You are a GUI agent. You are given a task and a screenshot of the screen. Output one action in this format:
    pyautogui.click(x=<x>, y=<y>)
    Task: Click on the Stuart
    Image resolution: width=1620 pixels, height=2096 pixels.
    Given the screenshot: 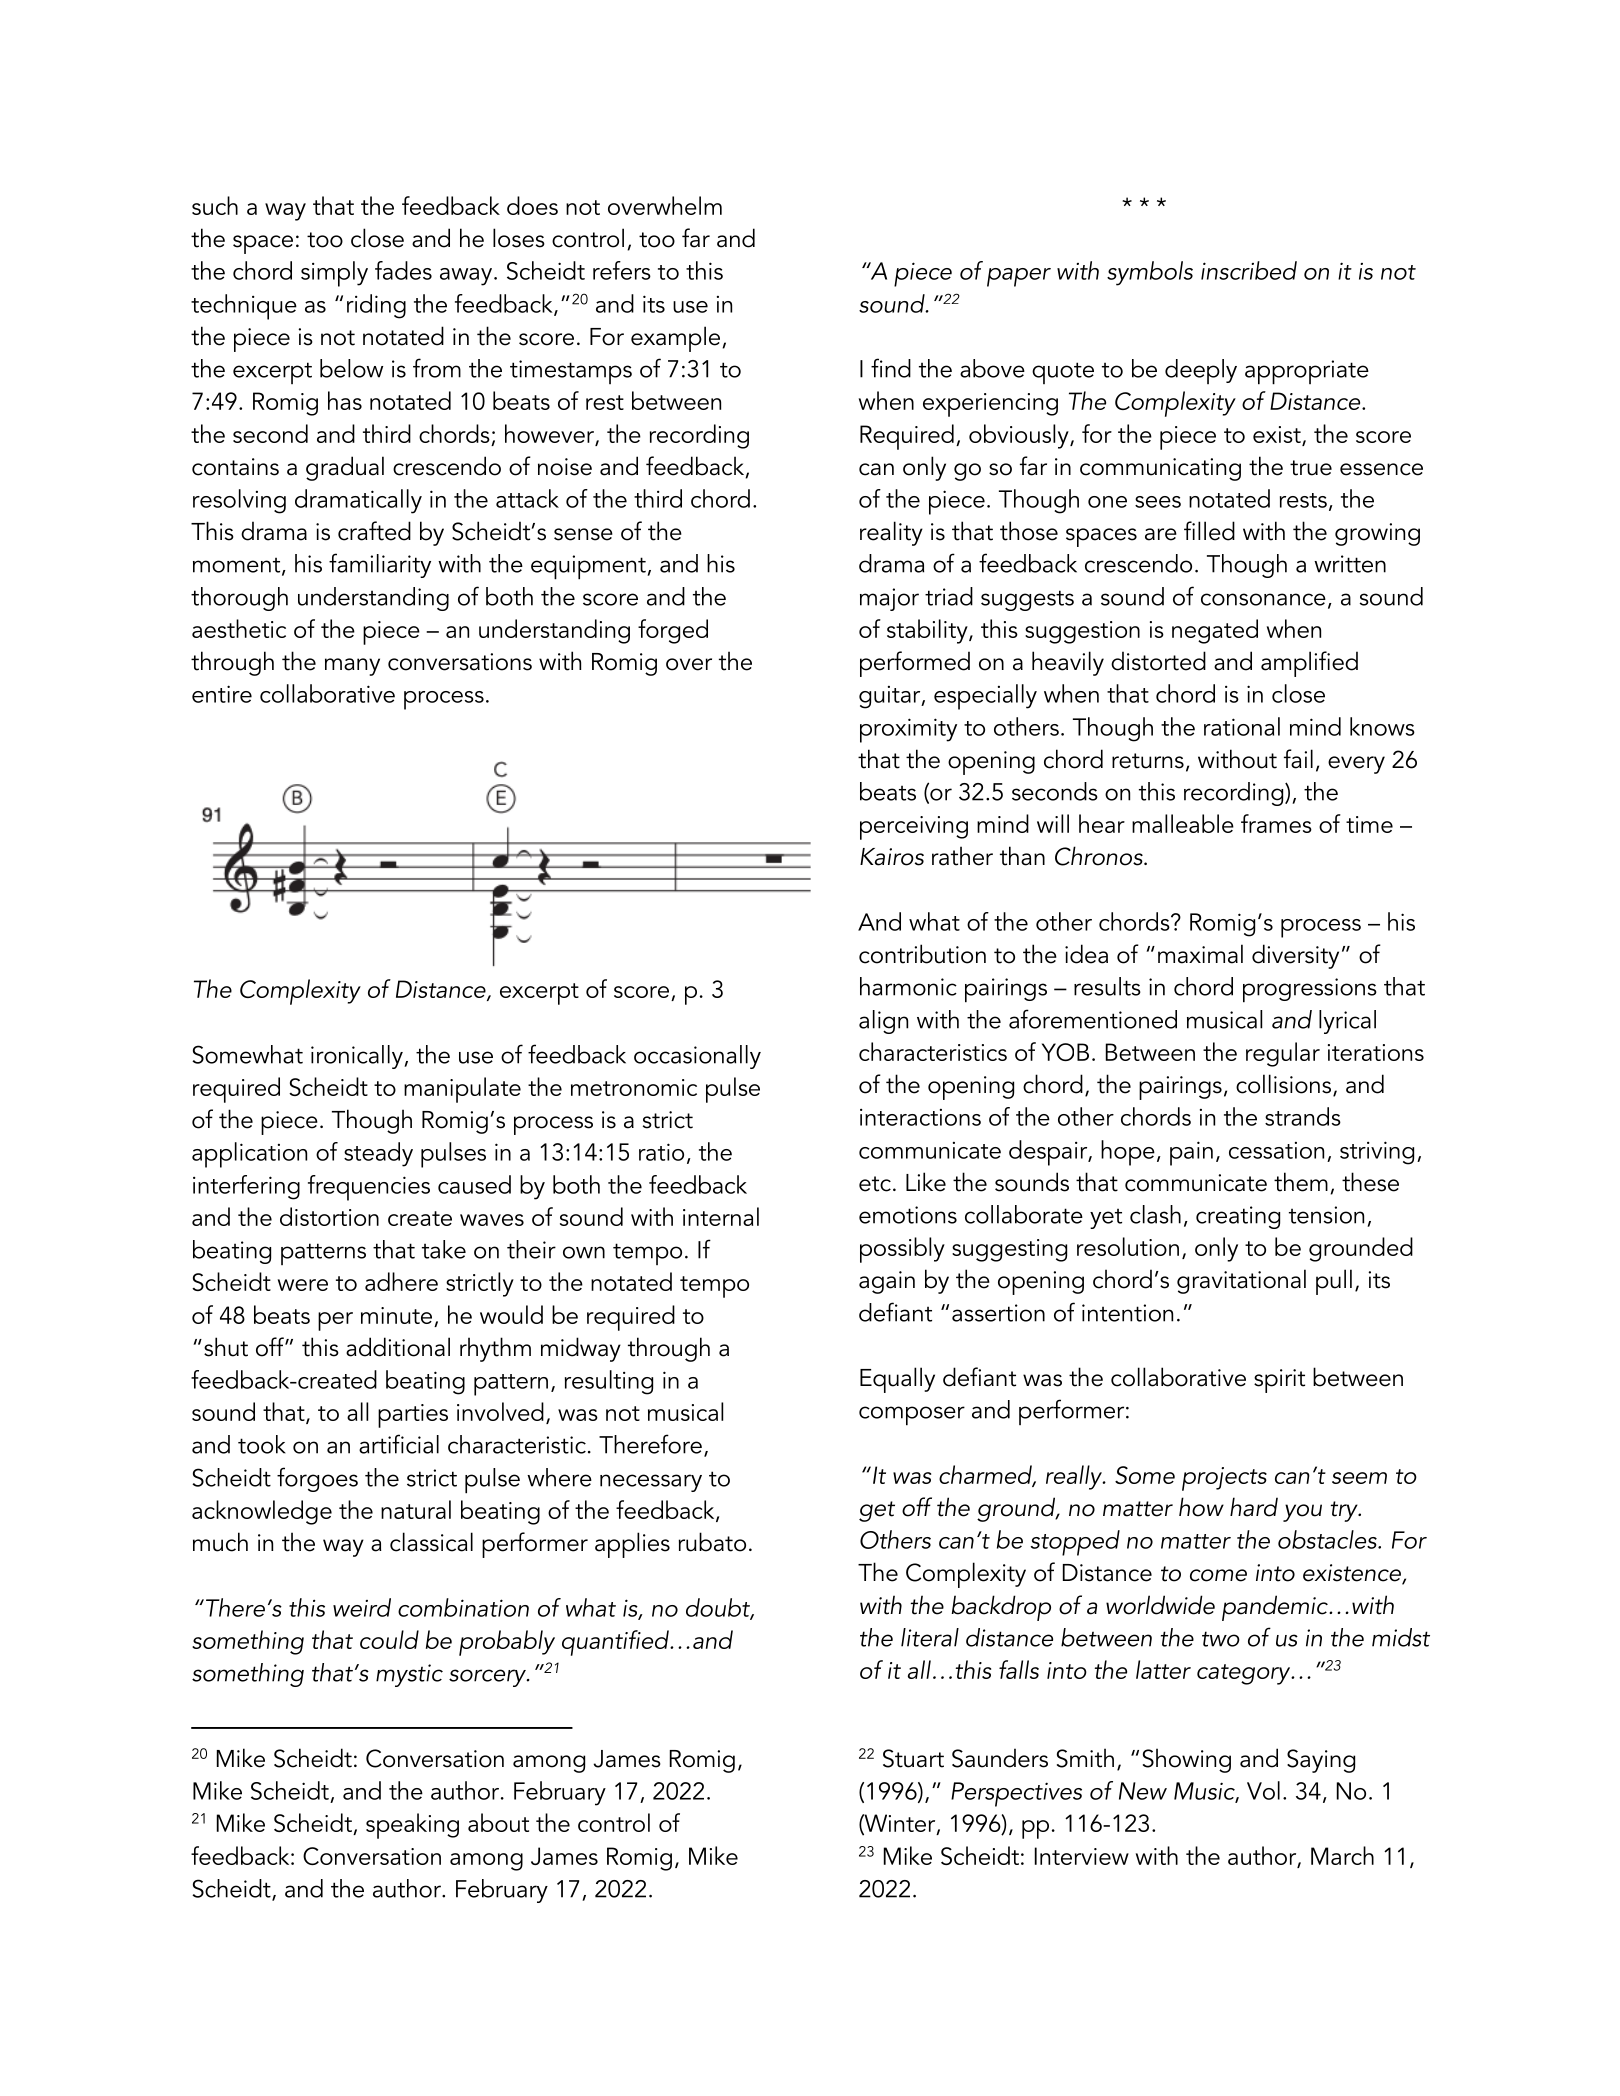 What is the action you would take?
    pyautogui.click(x=913, y=1758)
